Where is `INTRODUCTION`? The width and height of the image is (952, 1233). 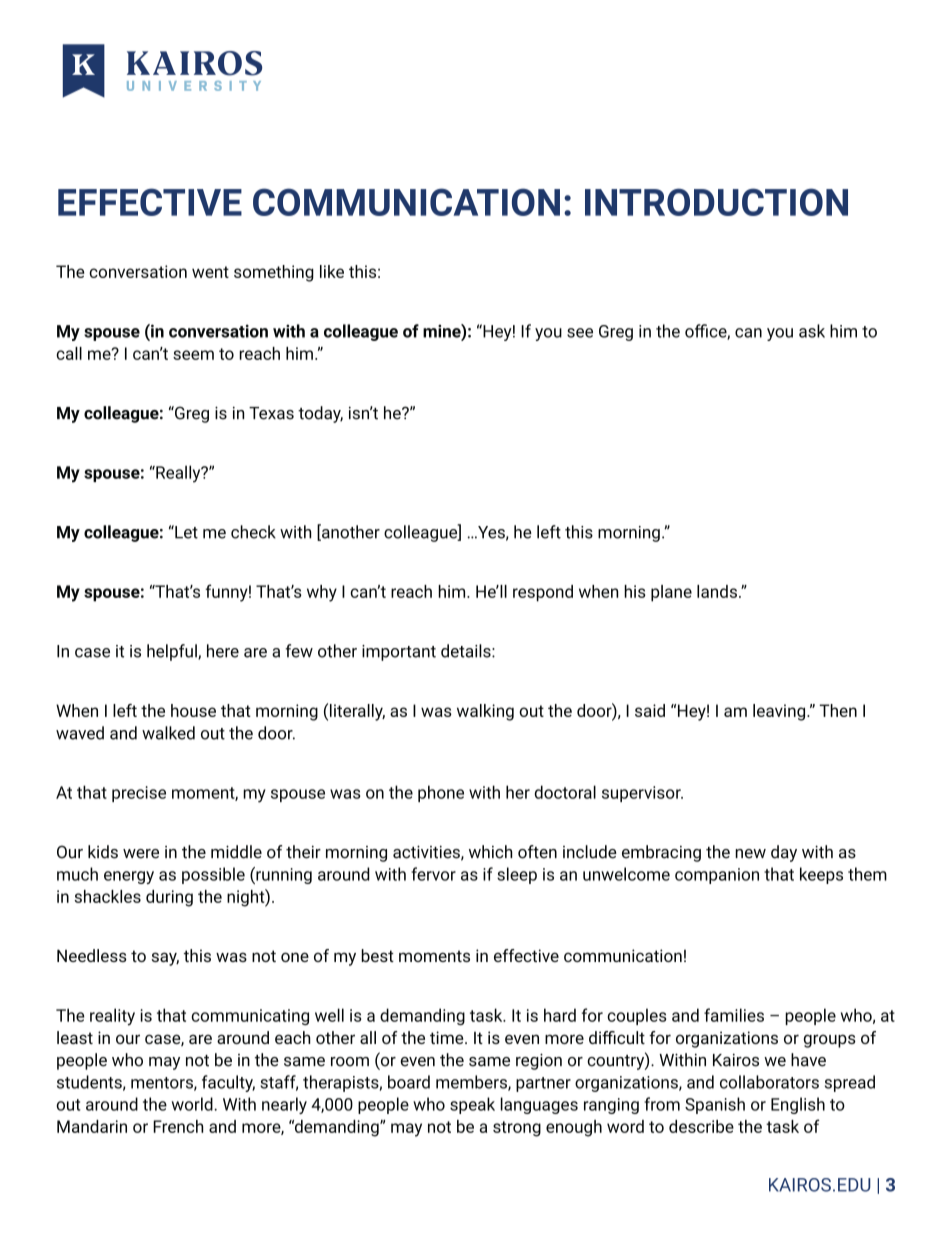
INTRODUCTION is located at coordinates (716, 202).
